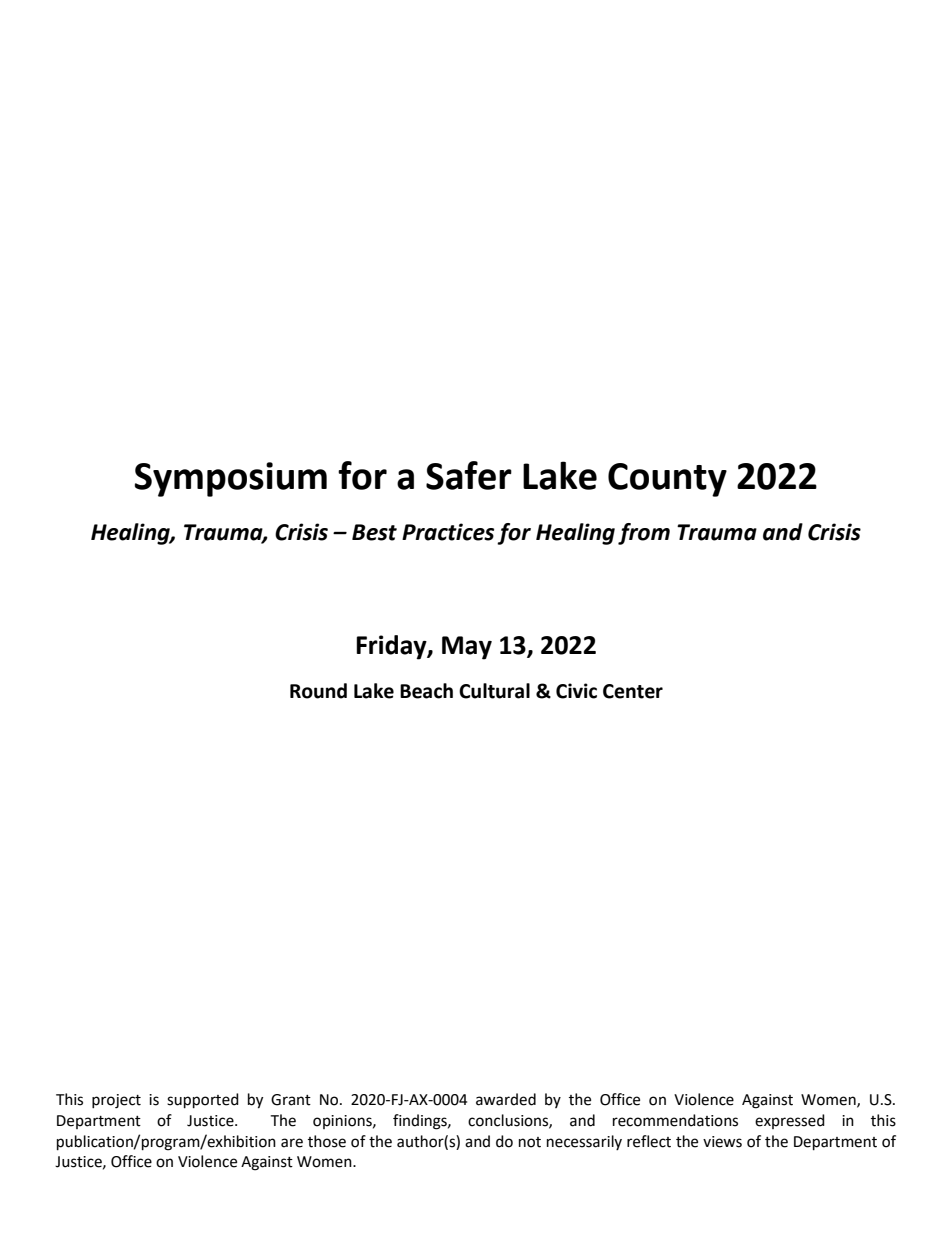  Describe the element at coordinates (576, 691) in the image. I see `Civic` at that location.
